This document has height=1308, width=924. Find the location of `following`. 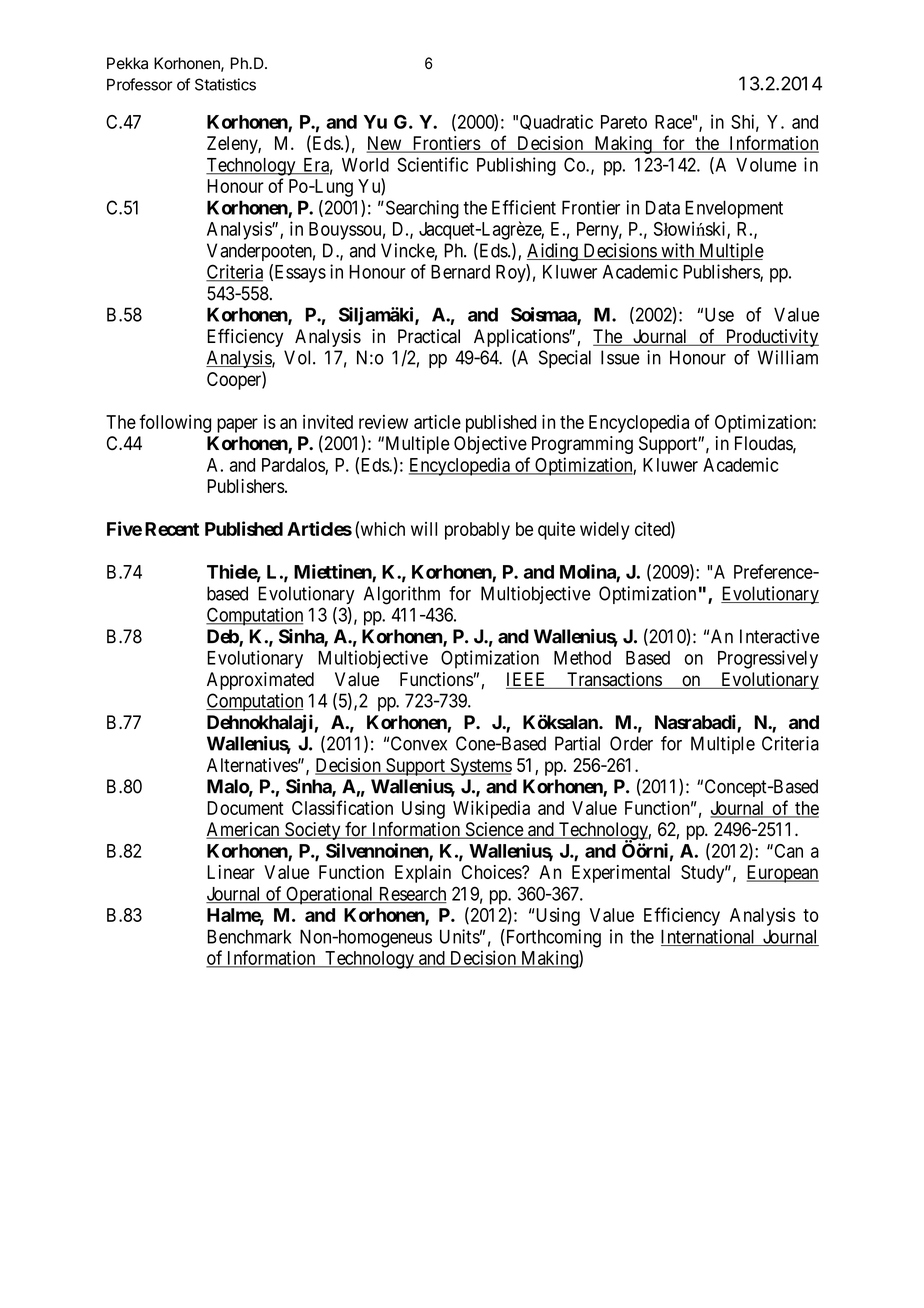

following is located at coordinates (175, 423).
